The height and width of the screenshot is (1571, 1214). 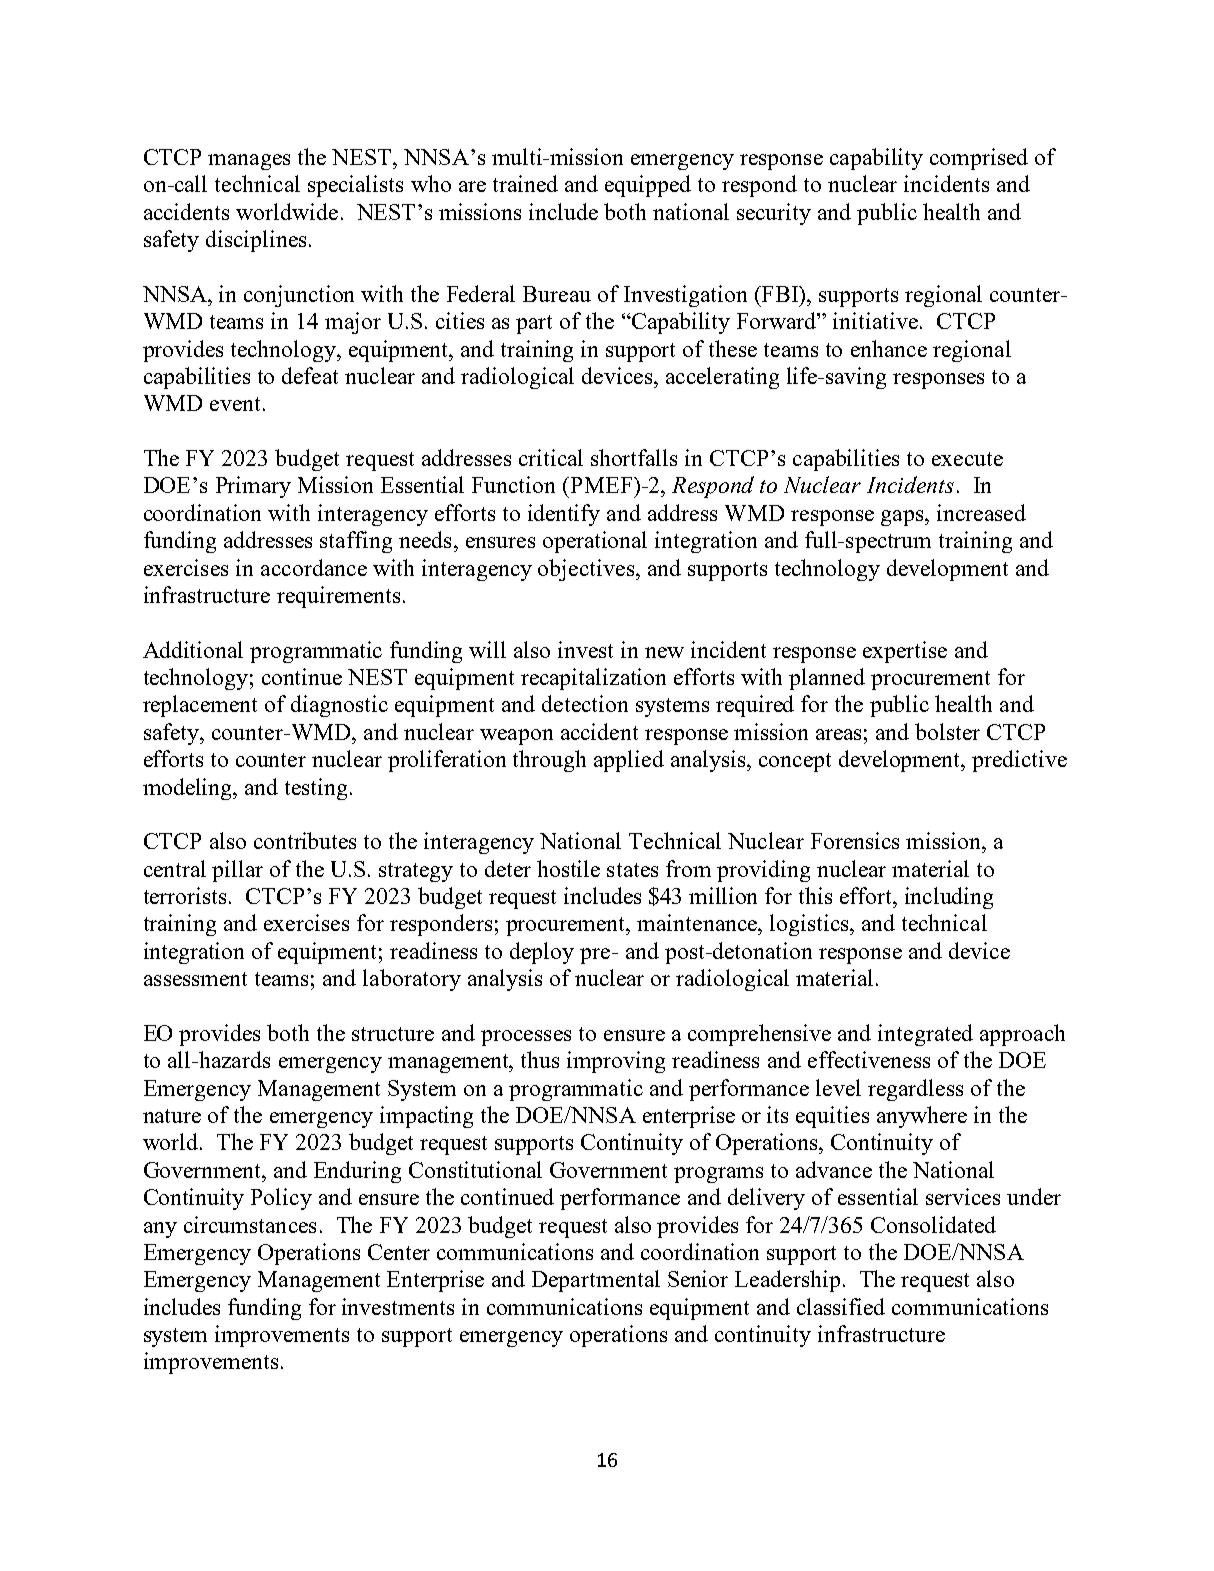 I want to click on comprised, so click(x=979, y=159).
